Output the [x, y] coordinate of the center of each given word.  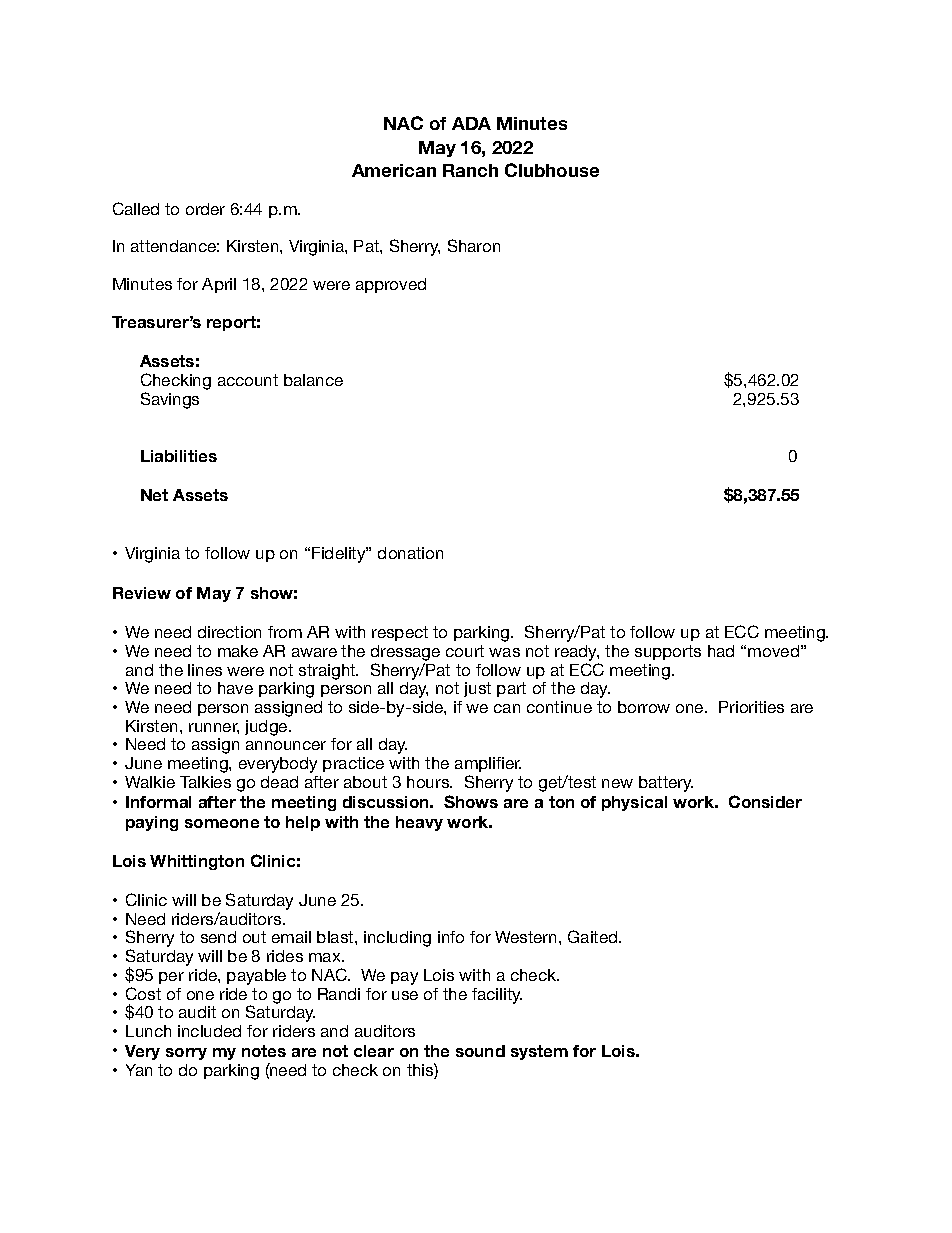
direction [229, 632]
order [205, 209]
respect [400, 633]
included [209, 1031]
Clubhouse [552, 170]
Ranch [470, 170]
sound [480, 1051]
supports [668, 652]
